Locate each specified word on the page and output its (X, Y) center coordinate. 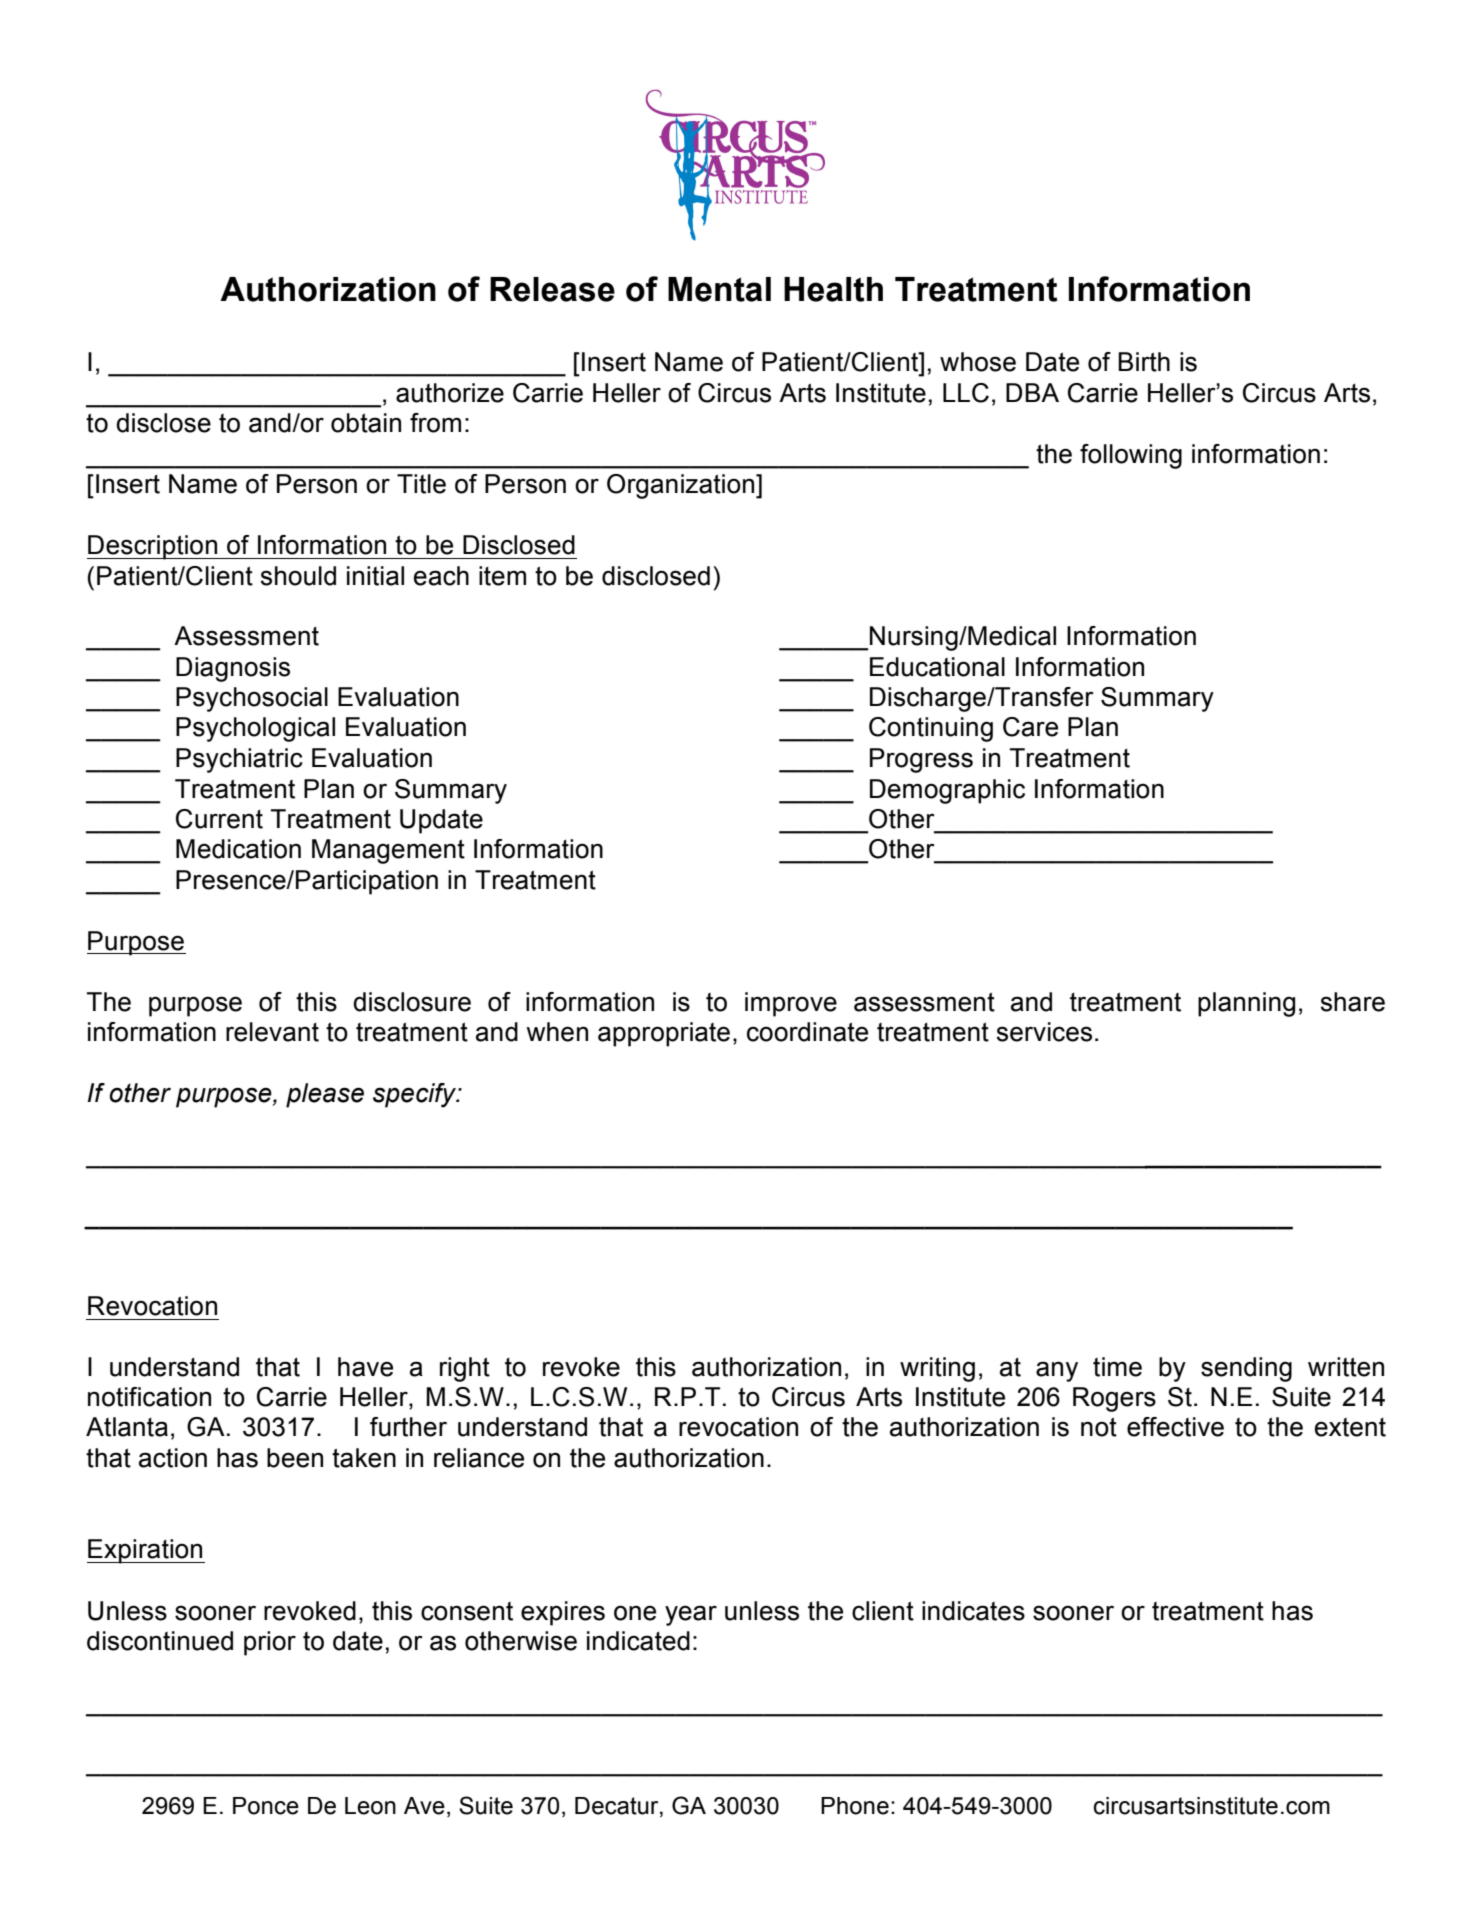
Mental (719, 289)
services (1044, 1032)
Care (1030, 727)
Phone (855, 1806)
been (295, 1458)
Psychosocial (252, 699)
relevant (272, 1032)
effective (1175, 1427)
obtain (366, 423)
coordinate (807, 1032)
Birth (1144, 362)
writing (937, 1369)
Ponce (266, 1806)
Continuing (931, 729)
